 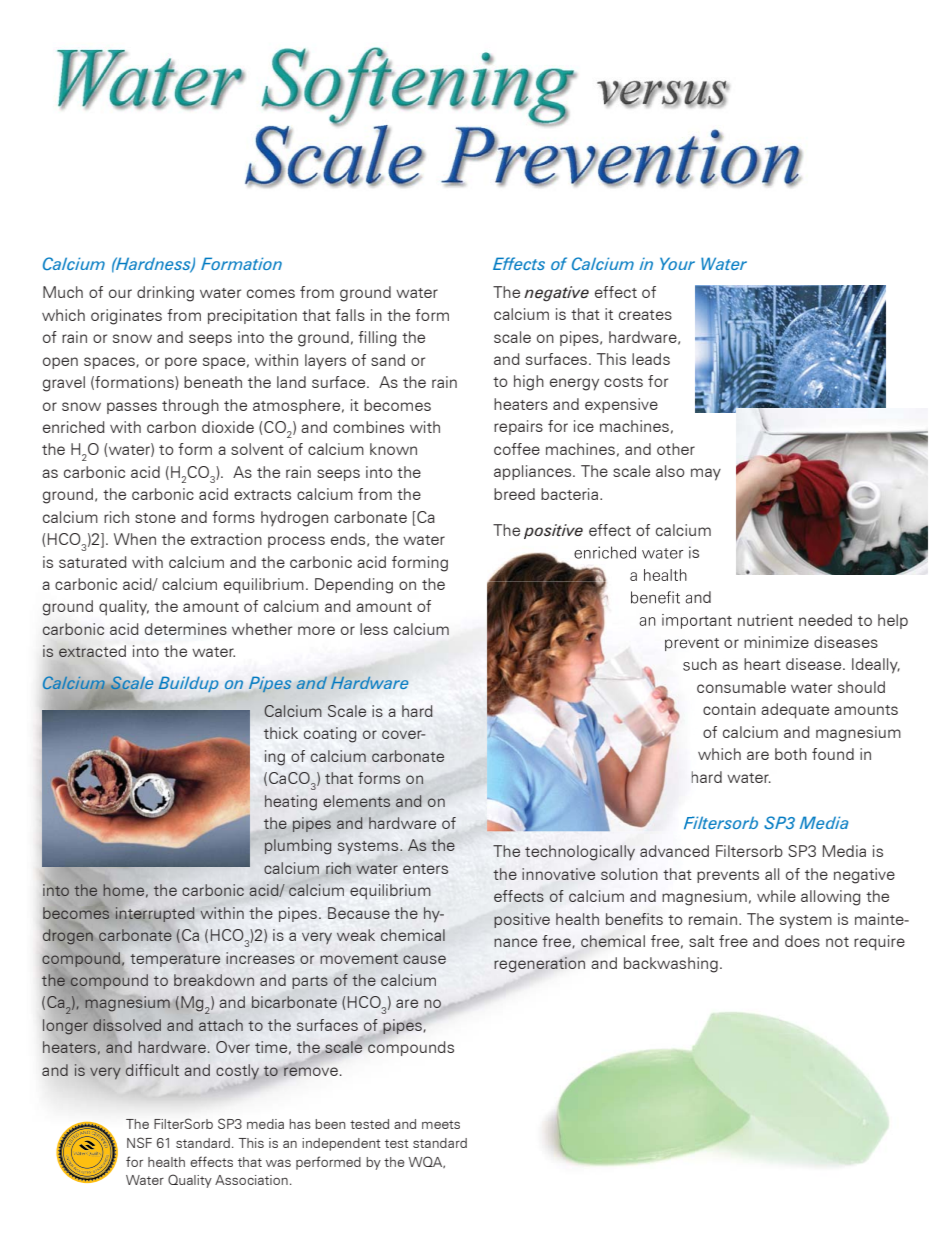 I want to click on saturated, so click(x=93, y=562).
